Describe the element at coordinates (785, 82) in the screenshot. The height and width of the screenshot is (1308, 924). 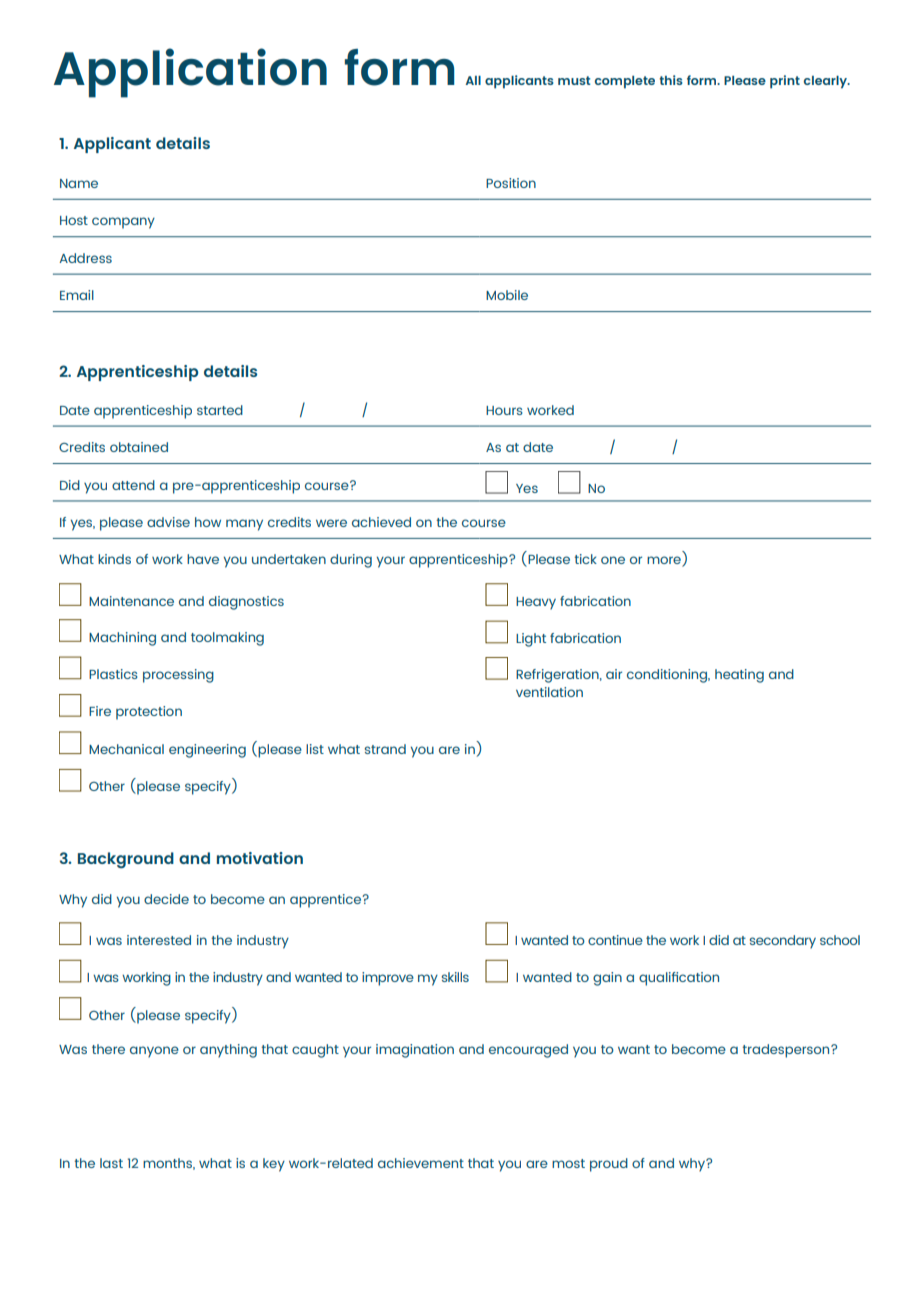
I see `print` at that location.
